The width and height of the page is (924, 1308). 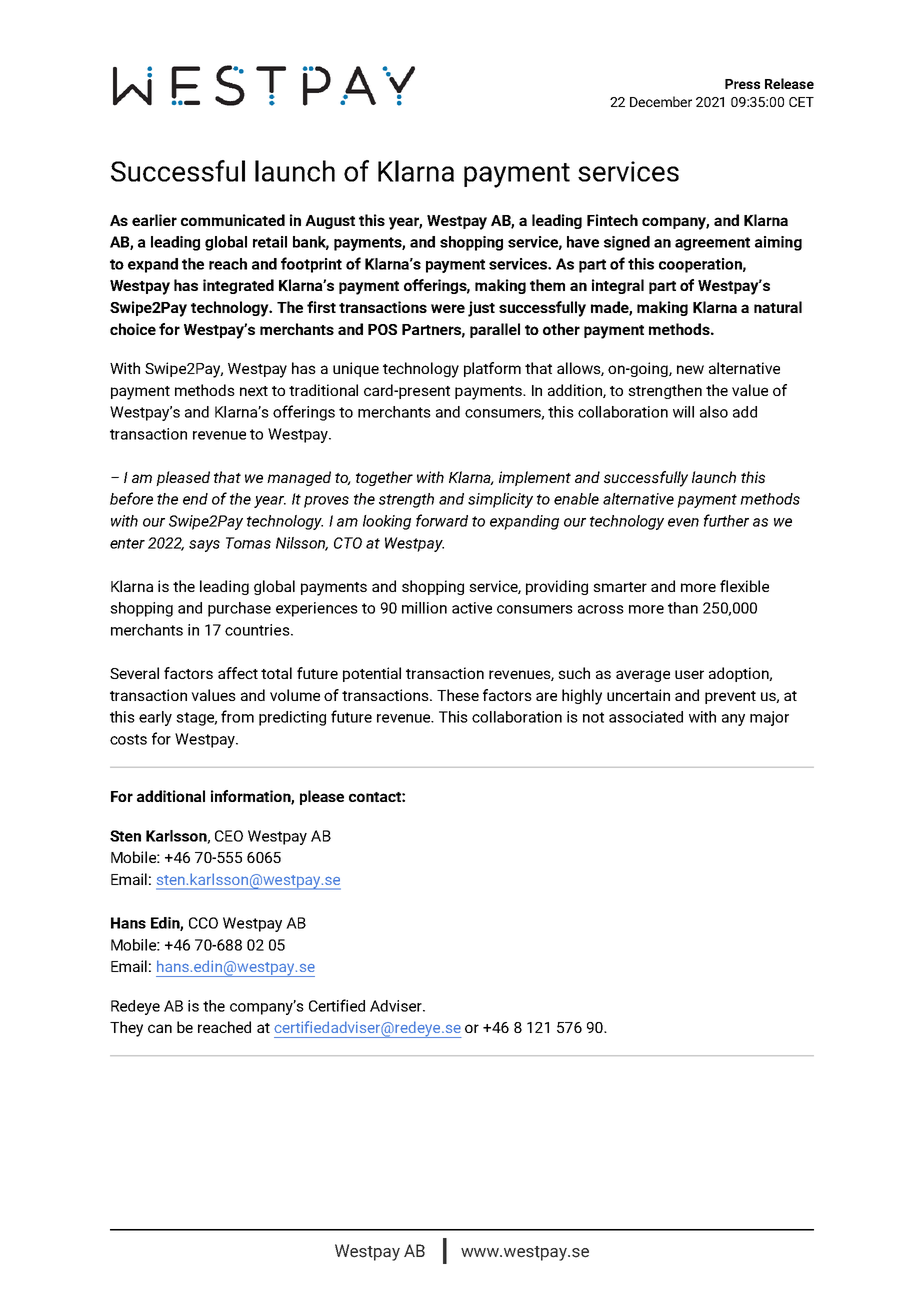 What do you see at coordinates (661, 101) in the page?
I see `December` at bounding box center [661, 101].
